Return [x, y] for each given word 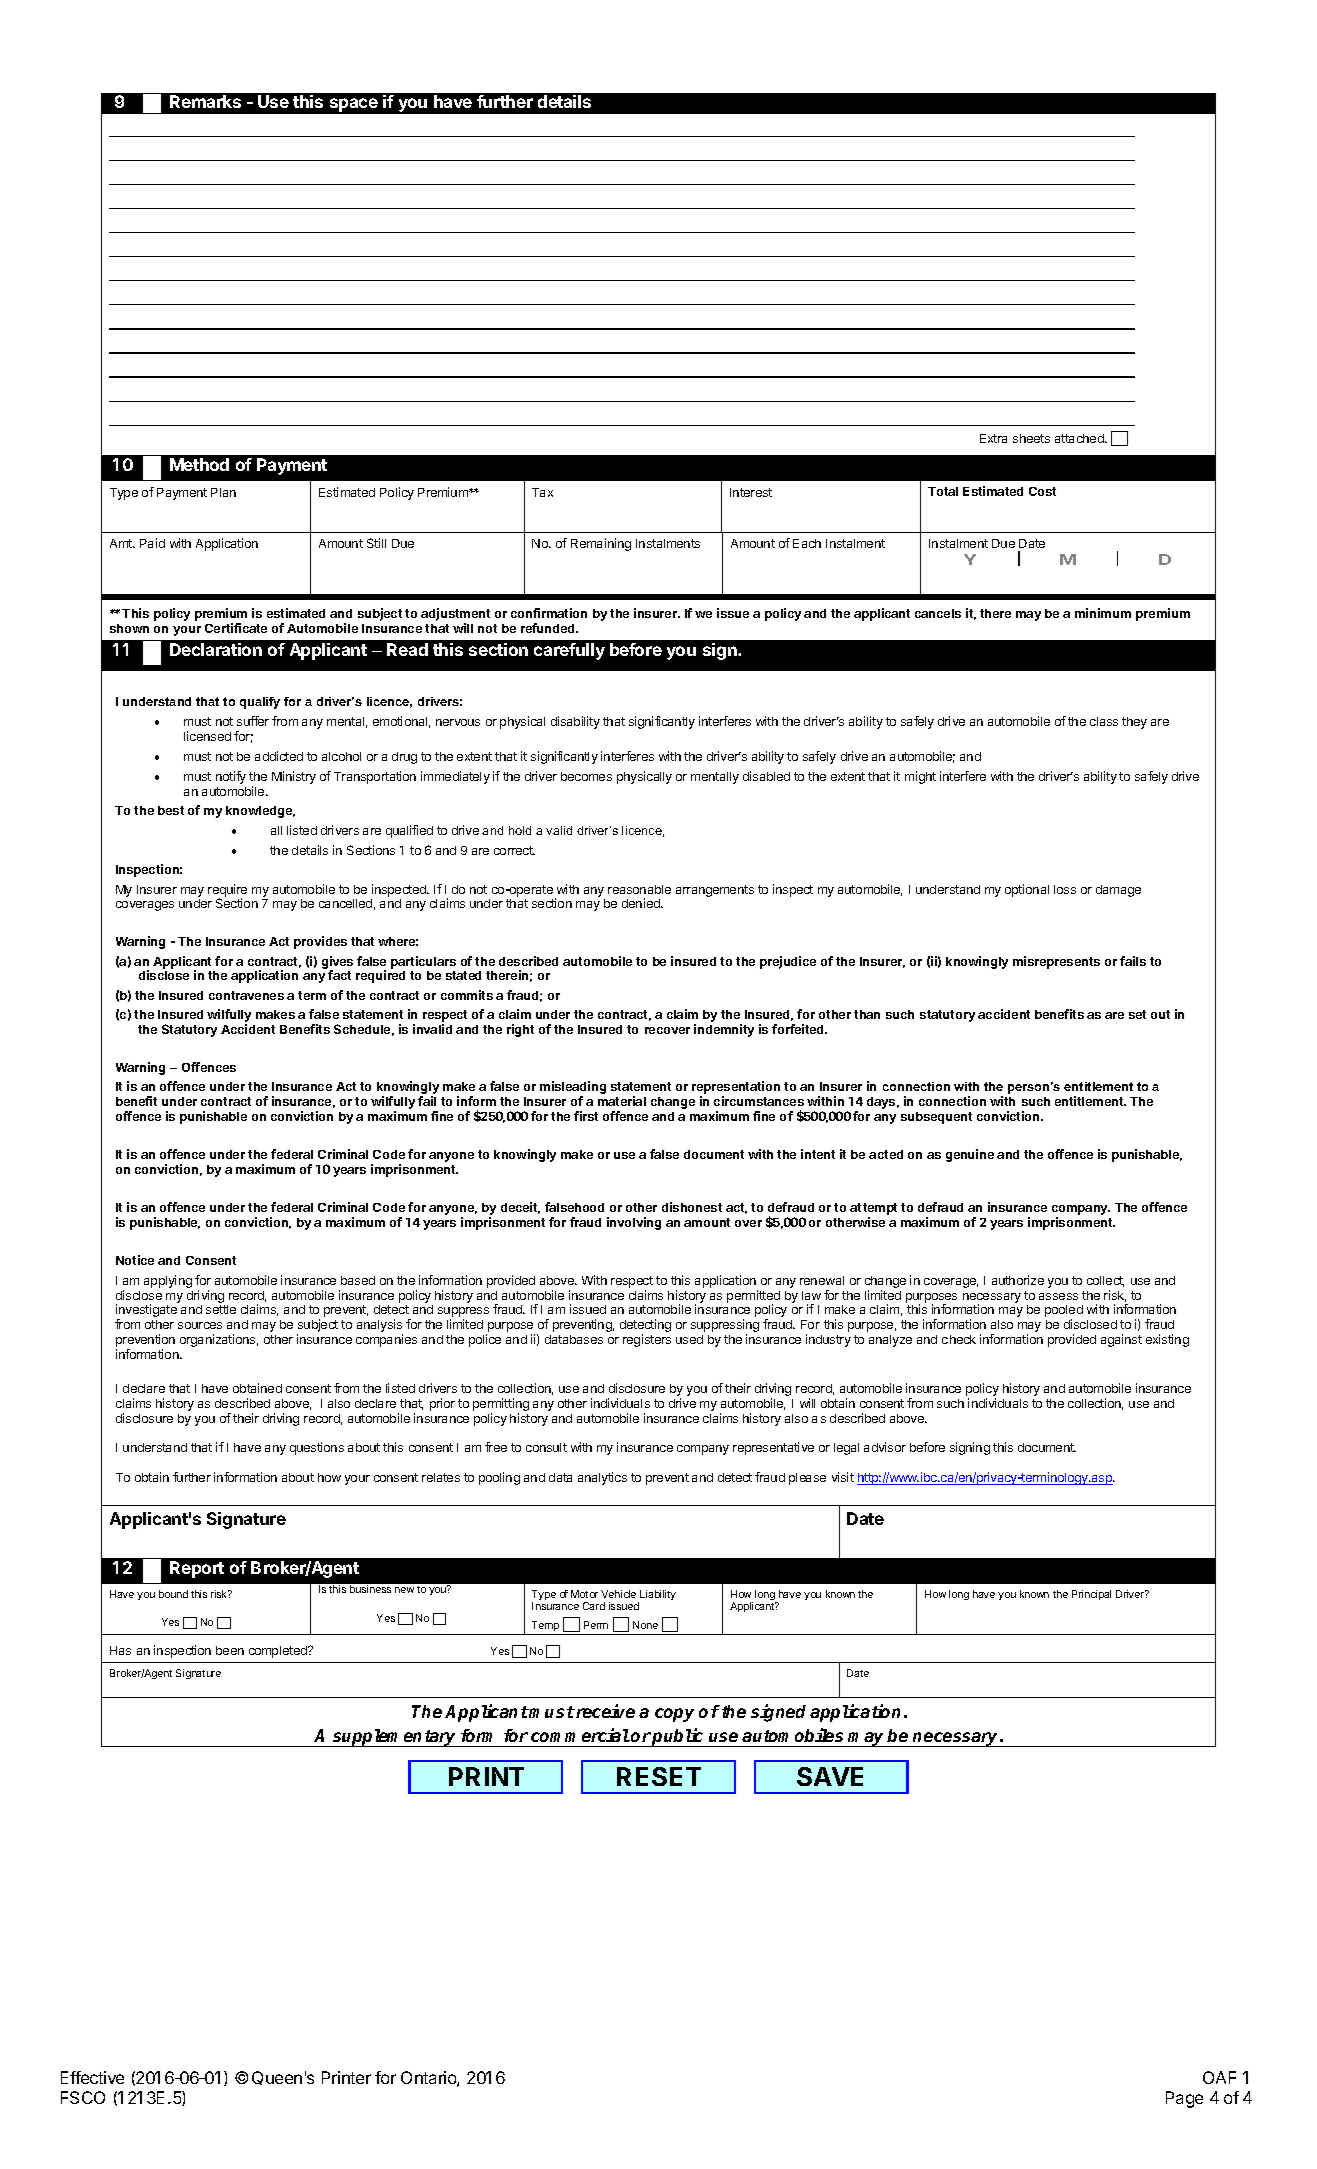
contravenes [246, 995]
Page [1184, 2099]
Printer [346, 2077]
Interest [751, 492]
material [622, 1101]
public [679, 1737]
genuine [970, 1155]
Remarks [205, 101]
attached [1080, 438]
